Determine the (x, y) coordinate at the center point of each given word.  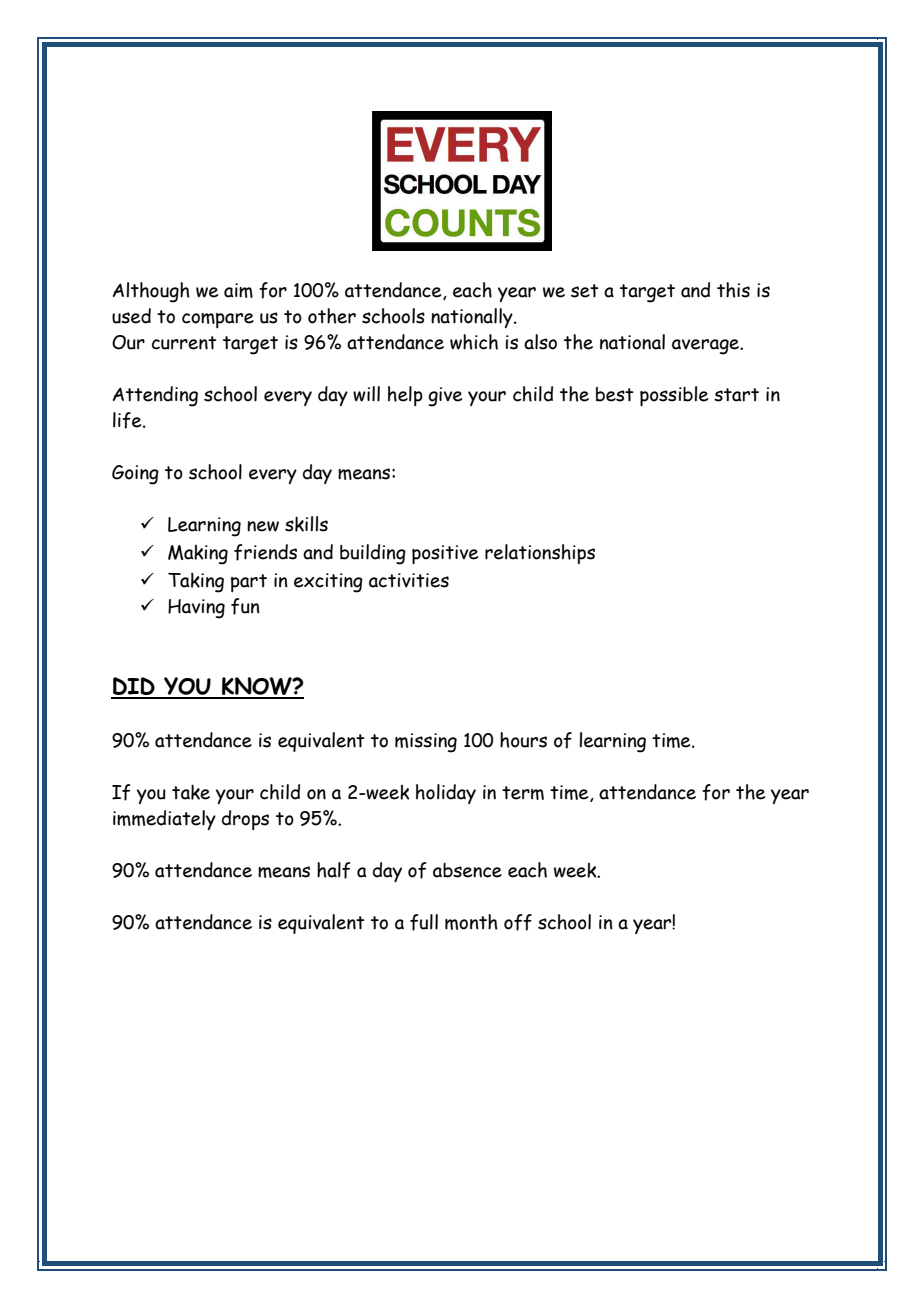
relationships (540, 554)
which (474, 342)
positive (445, 554)
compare (218, 320)
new (263, 526)
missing (426, 743)
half (333, 870)
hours (523, 740)
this (733, 290)
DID (134, 687)
